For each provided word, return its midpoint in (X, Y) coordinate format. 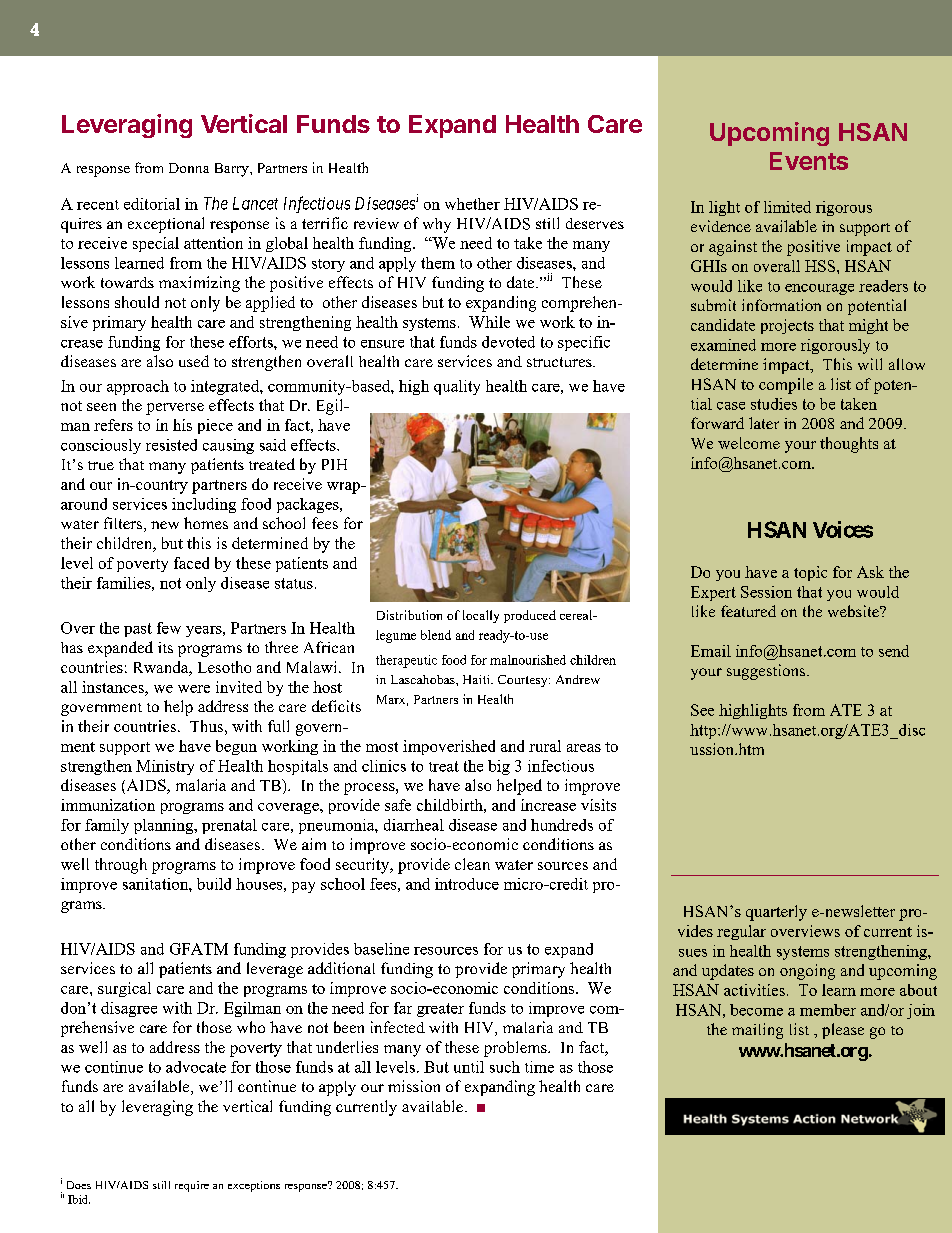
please (843, 1031)
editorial (152, 204)
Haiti (477, 679)
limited (787, 207)
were (194, 689)
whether (472, 204)
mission (414, 1086)
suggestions (767, 672)
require (192, 1186)
